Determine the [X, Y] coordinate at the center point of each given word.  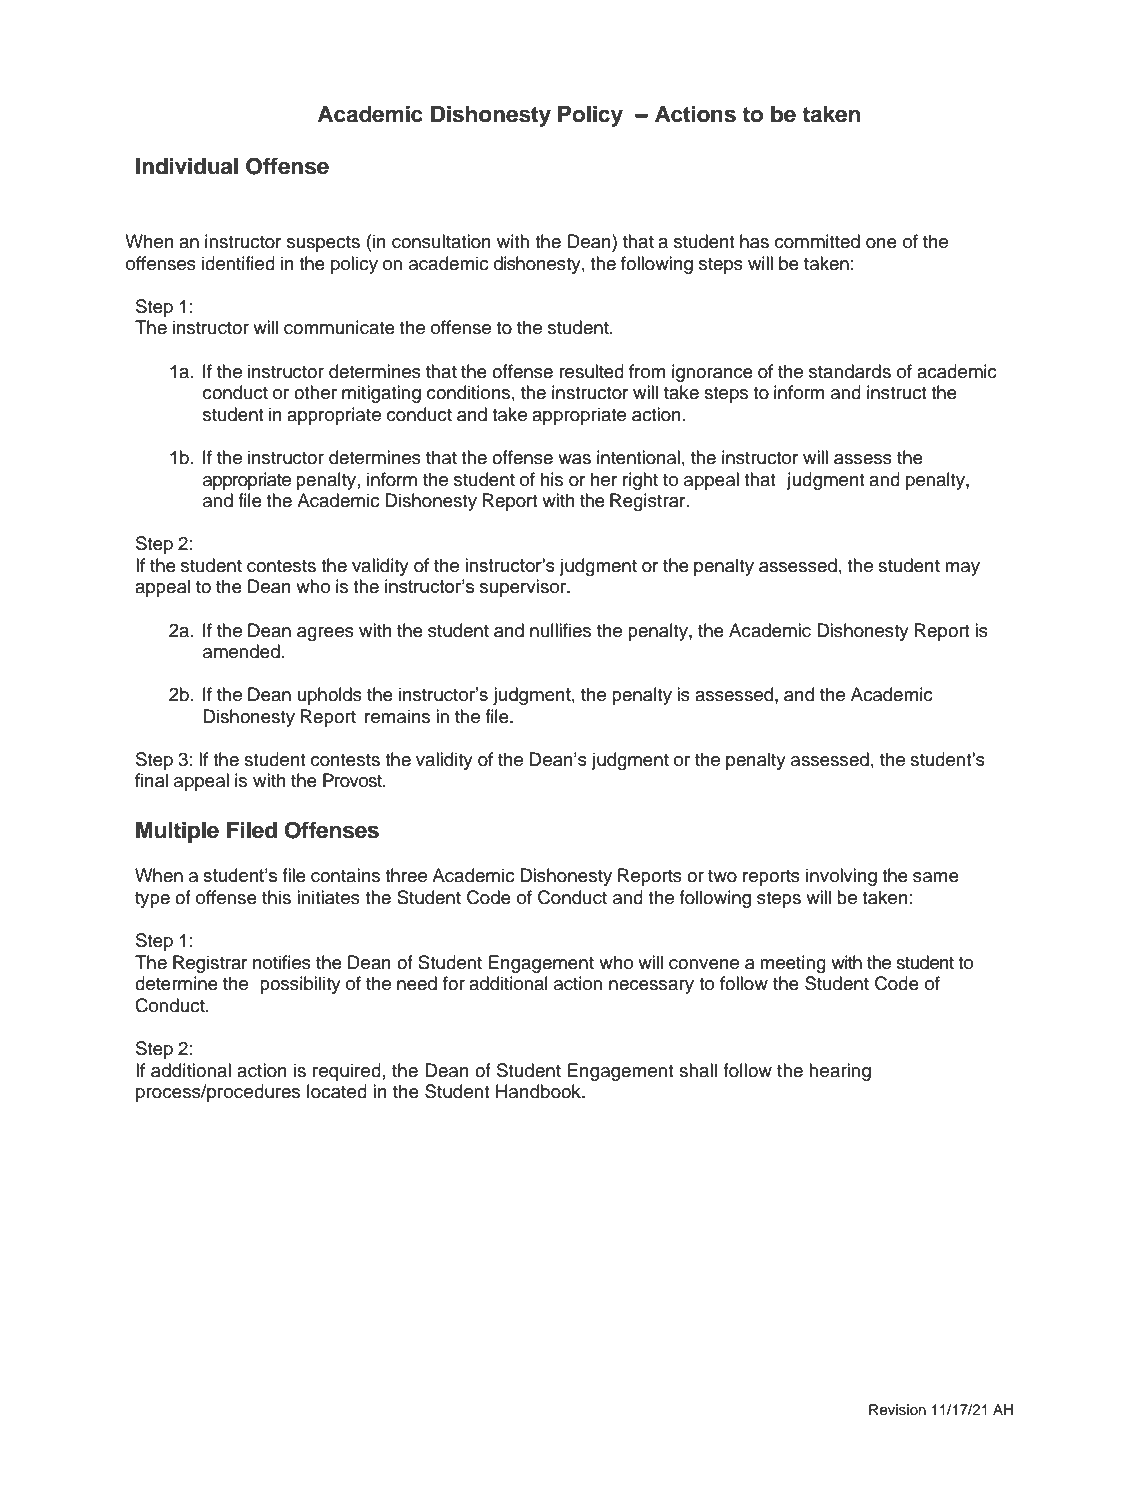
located [337, 1091]
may [962, 569]
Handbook [539, 1091]
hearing [840, 1072]
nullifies [560, 630]
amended [241, 651]
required [347, 1072]
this [276, 897]
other [315, 392]
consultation [441, 241]
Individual [187, 166]
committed [817, 241]
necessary [651, 987]
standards [850, 371]
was [574, 459]
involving [841, 877]
